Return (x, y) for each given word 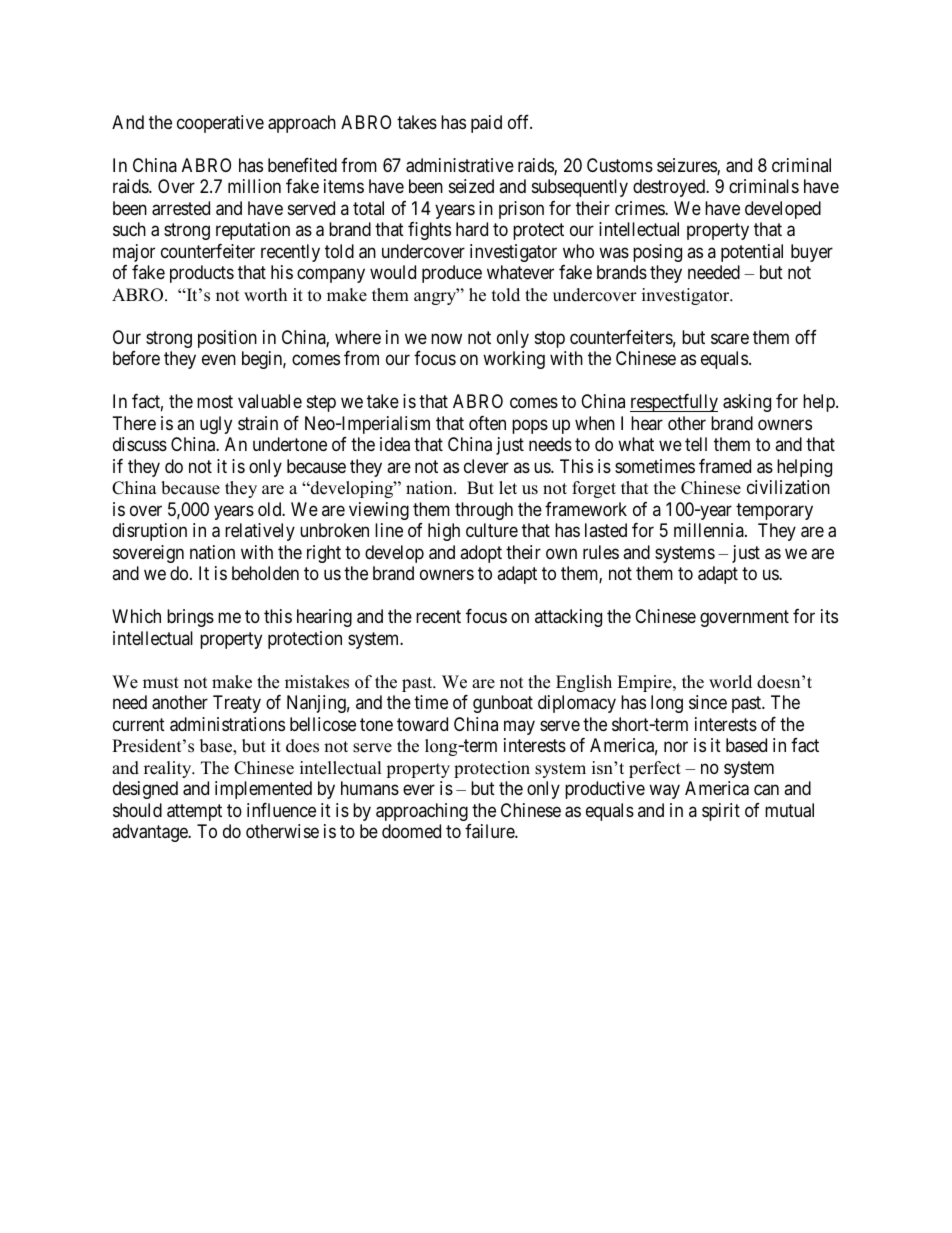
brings (190, 618)
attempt (194, 812)
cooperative (220, 124)
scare (730, 339)
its (829, 616)
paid (486, 124)
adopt (481, 554)
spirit (721, 812)
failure (490, 831)
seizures (687, 166)
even (219, 360)
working (514, 360)
